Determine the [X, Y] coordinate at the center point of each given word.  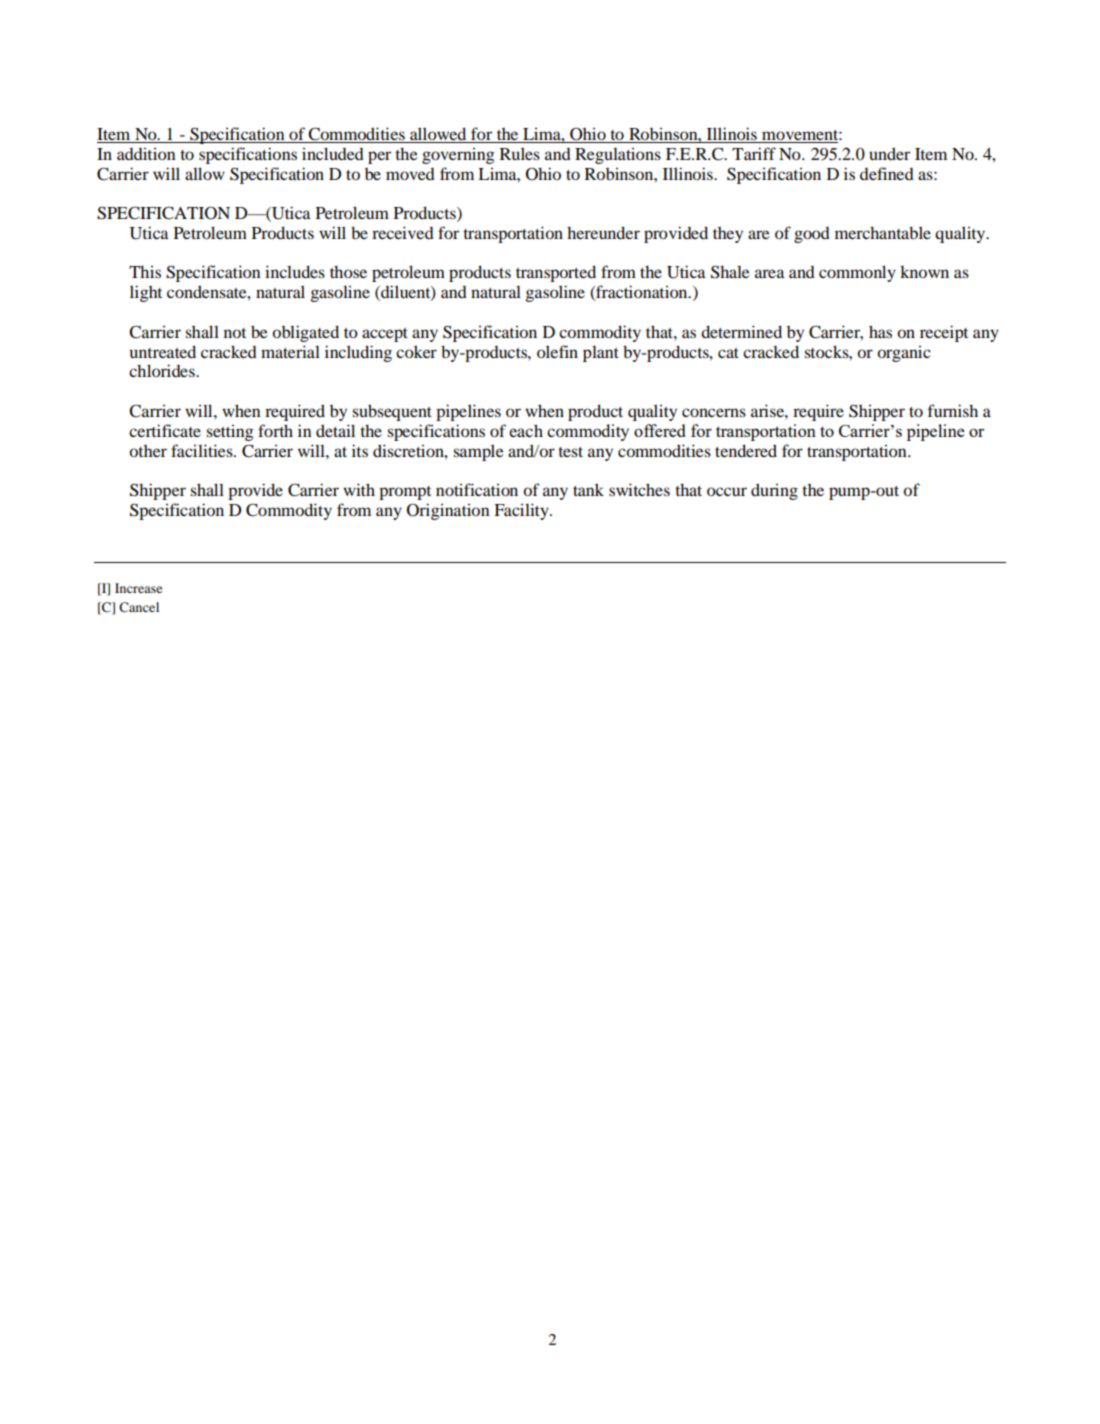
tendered [746, 450]
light [146, 293]
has [880, 331]
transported [556, 273]
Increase [138, 588]
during [774, 491]
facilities [203, 450]
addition [146, 154]
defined [887, 173]
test [570, 452]
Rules [520, 153]
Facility [522, 511]
